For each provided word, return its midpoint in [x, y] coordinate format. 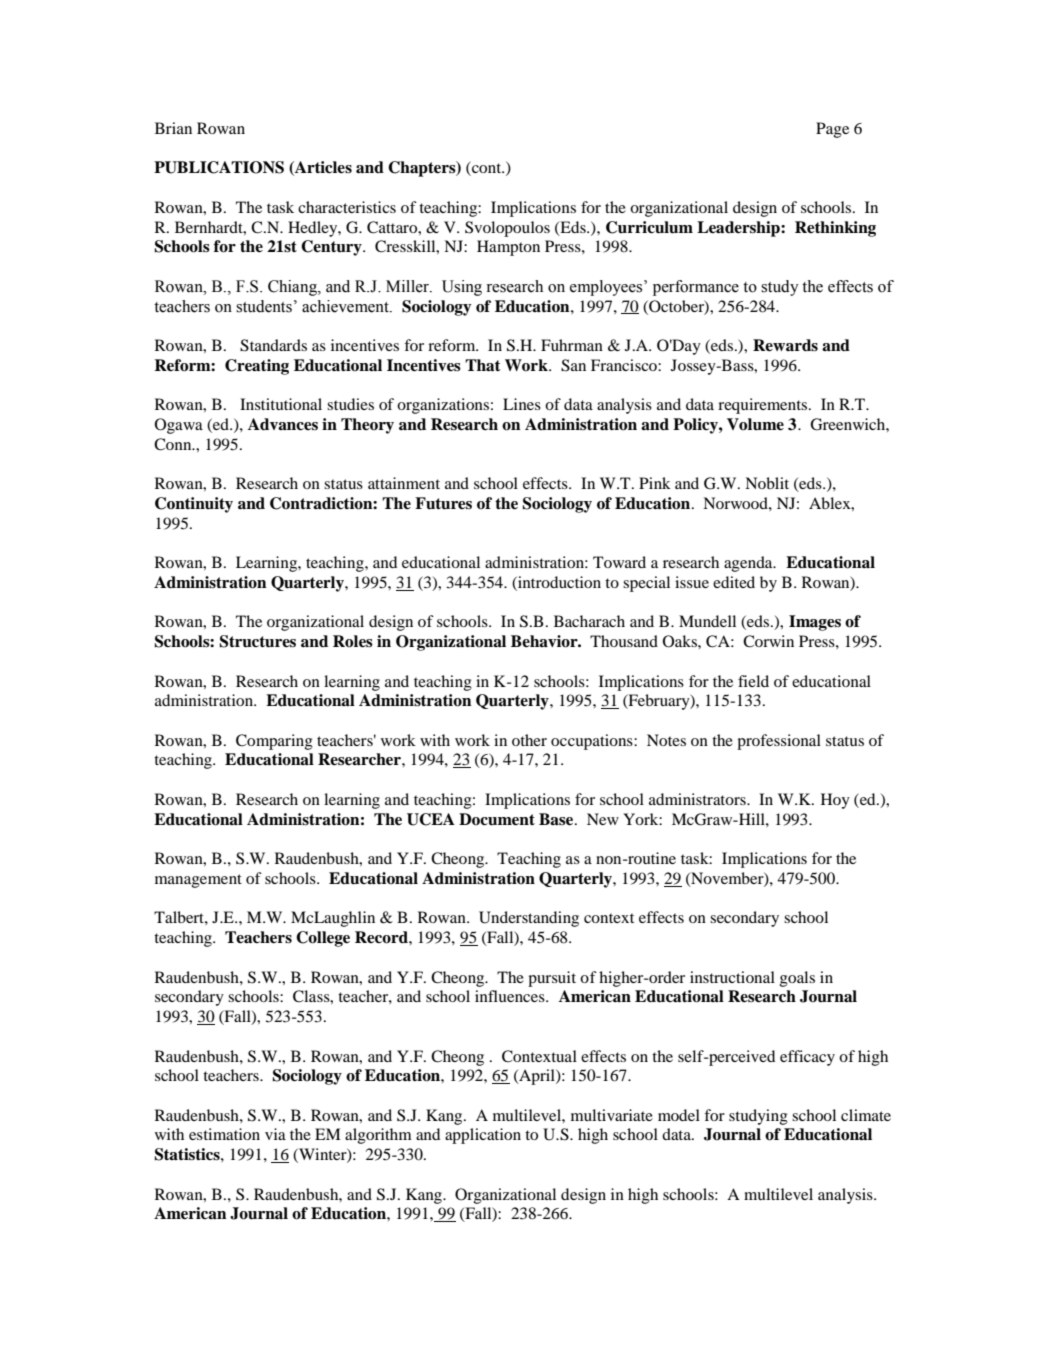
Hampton [508, 248]
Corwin [768, 641]
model [679, 1115]
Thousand [624, 641]
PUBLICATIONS [219, 167]
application [483, 1136]
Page [832, 130]
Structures [257, 641]
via [275, 1134]
